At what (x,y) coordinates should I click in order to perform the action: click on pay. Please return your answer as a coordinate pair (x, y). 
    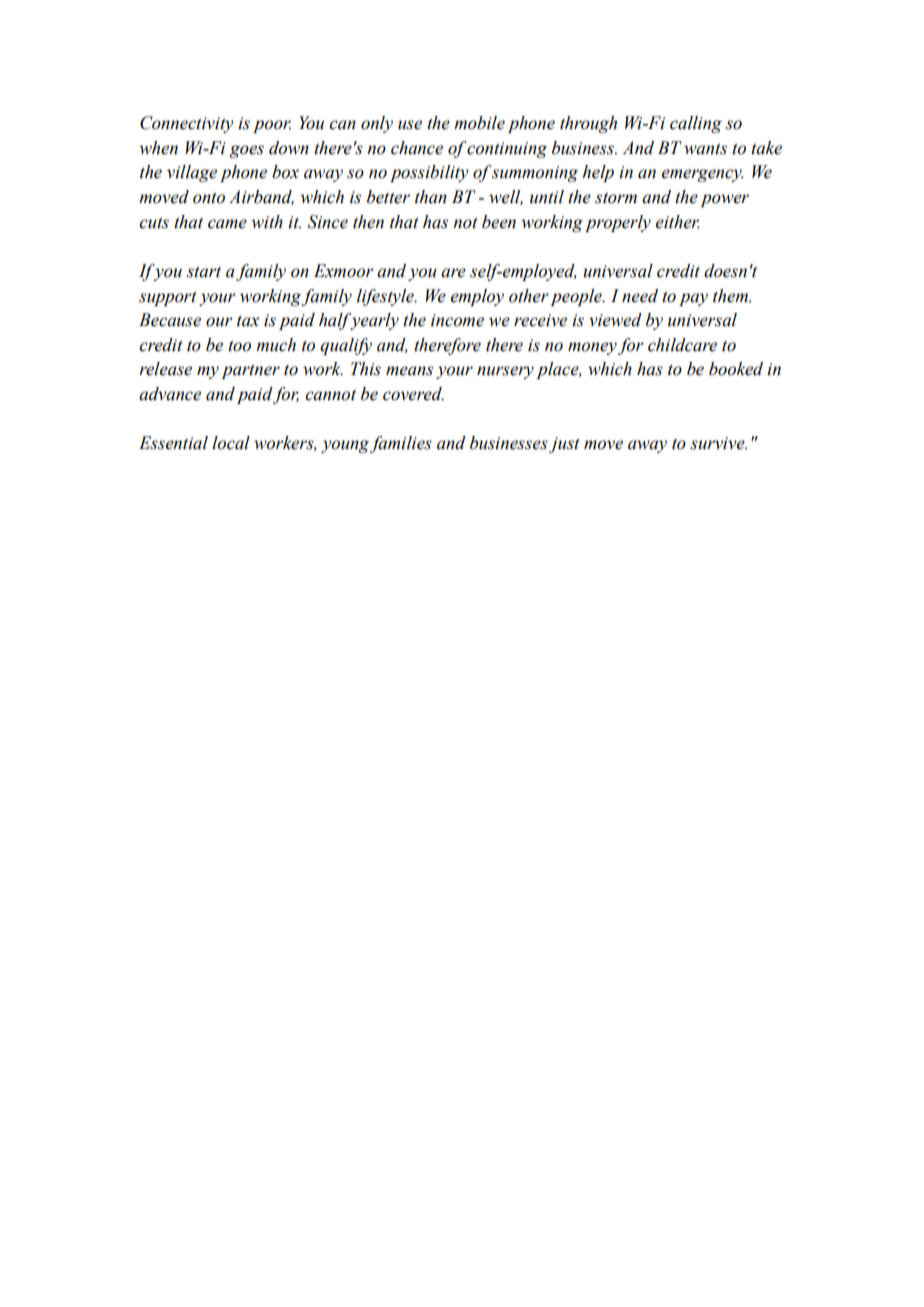
    Looking at the image, I should click on (693, 299).
